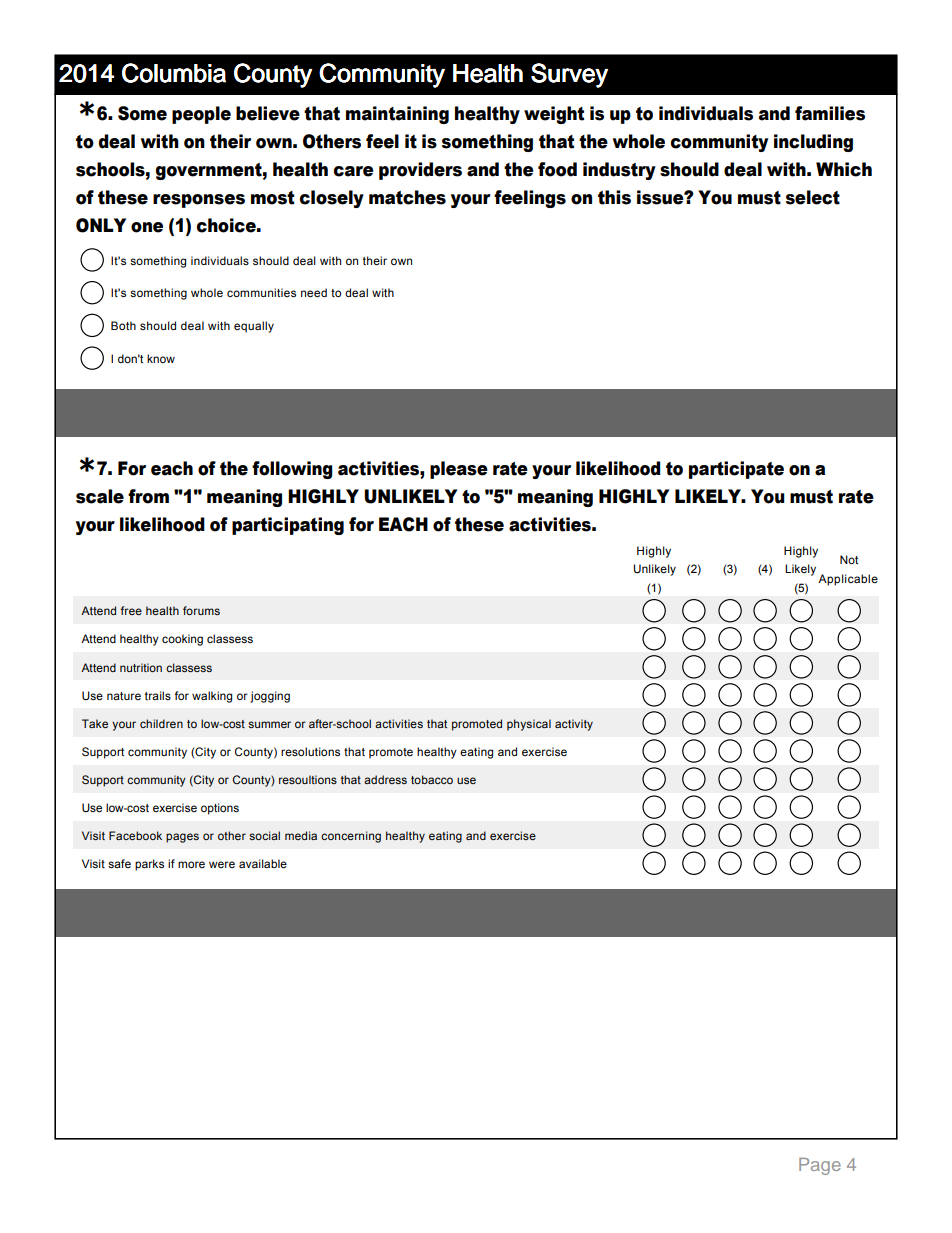 Image resolution: width=952 pixels, height=1233 pixels. What do you see at coordinates (397, 115) in the screenshot?
I see `maintaining` at bounding box center [397, 115].
